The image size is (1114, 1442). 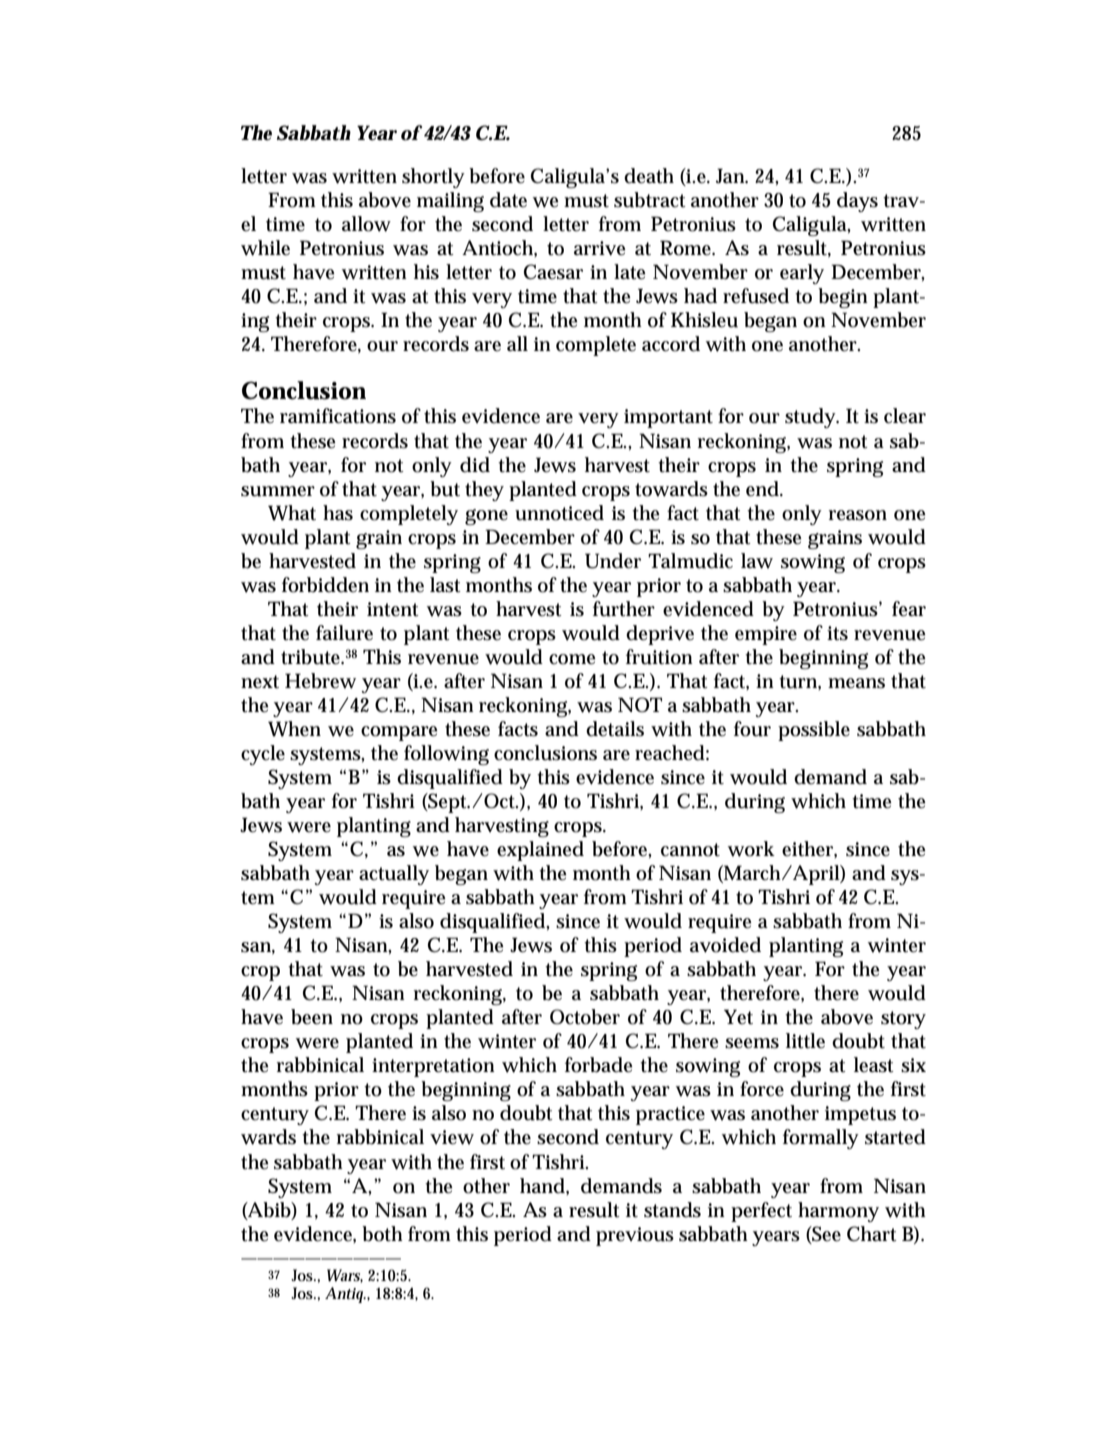 What do you see at coordinates (857, 202) in the image?
I see `days` at bounding box center [857, 202].
